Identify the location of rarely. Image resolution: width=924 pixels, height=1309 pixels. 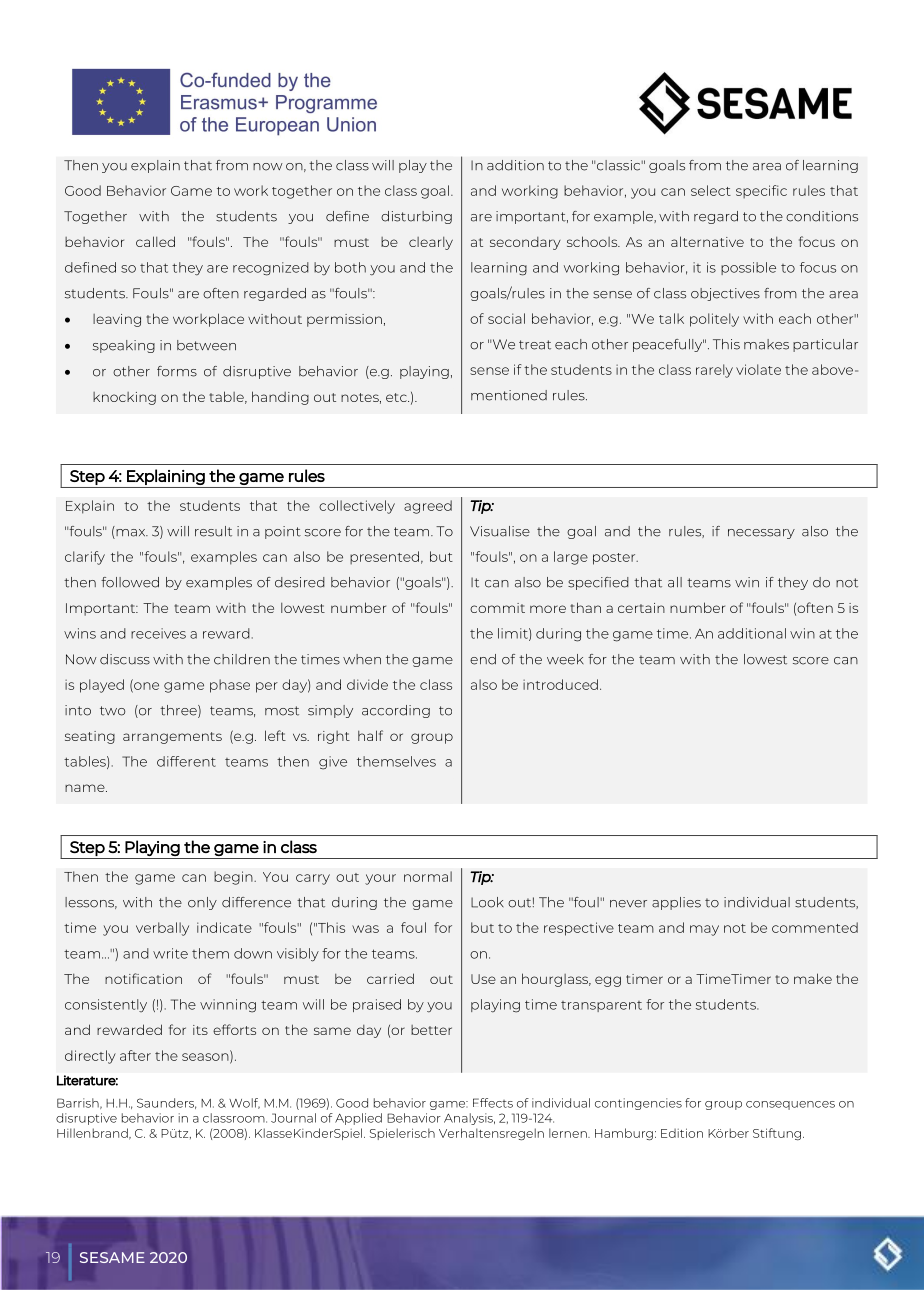
(714, 371).
